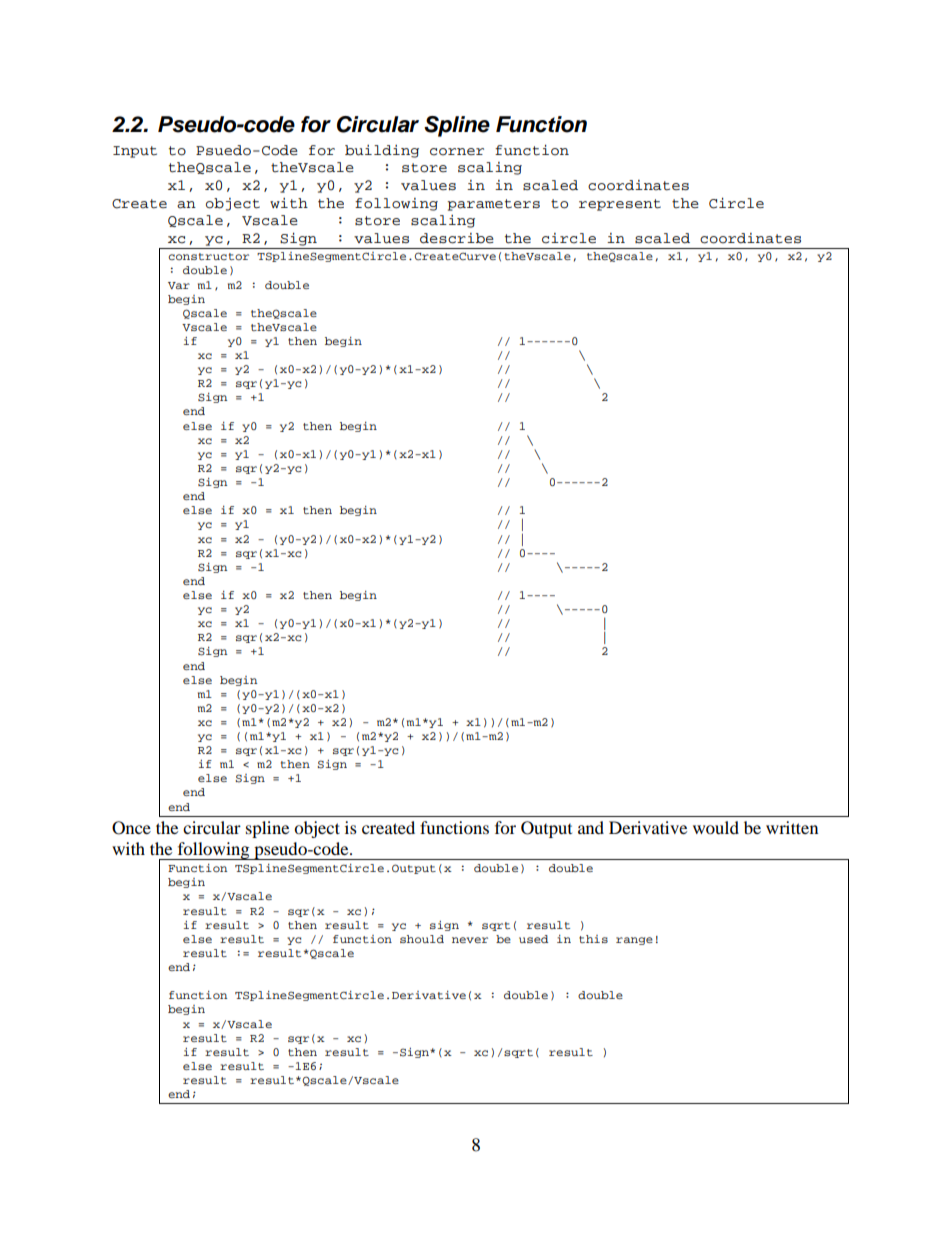 Image resolution: width=952 pixels, height=1233 pixels. What do you see at coordinates (716, 827) in the screenshot?
I see `would` at bounding box center [716, 827].
